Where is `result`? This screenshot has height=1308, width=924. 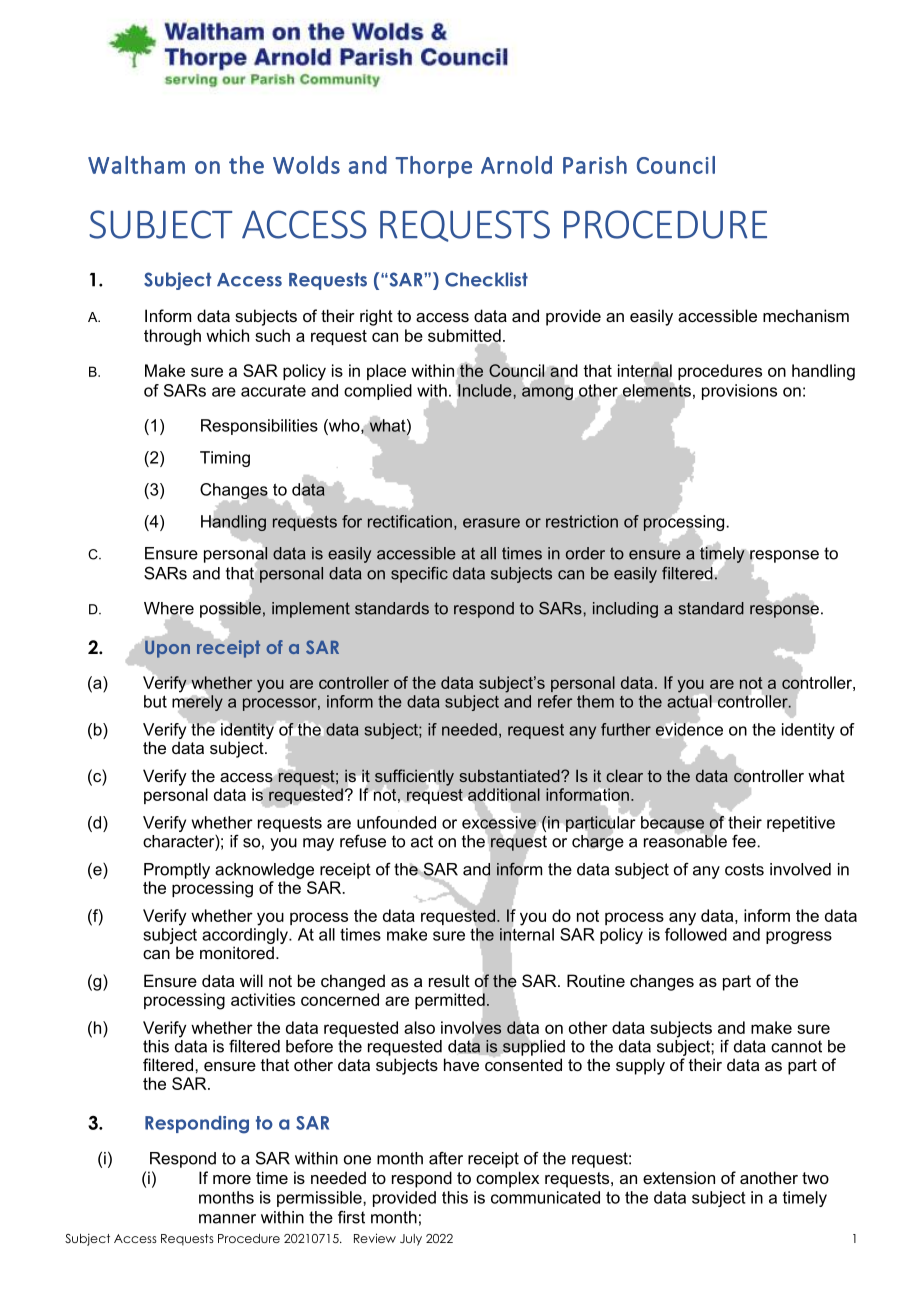
result is located at coordinates (449, 980).
